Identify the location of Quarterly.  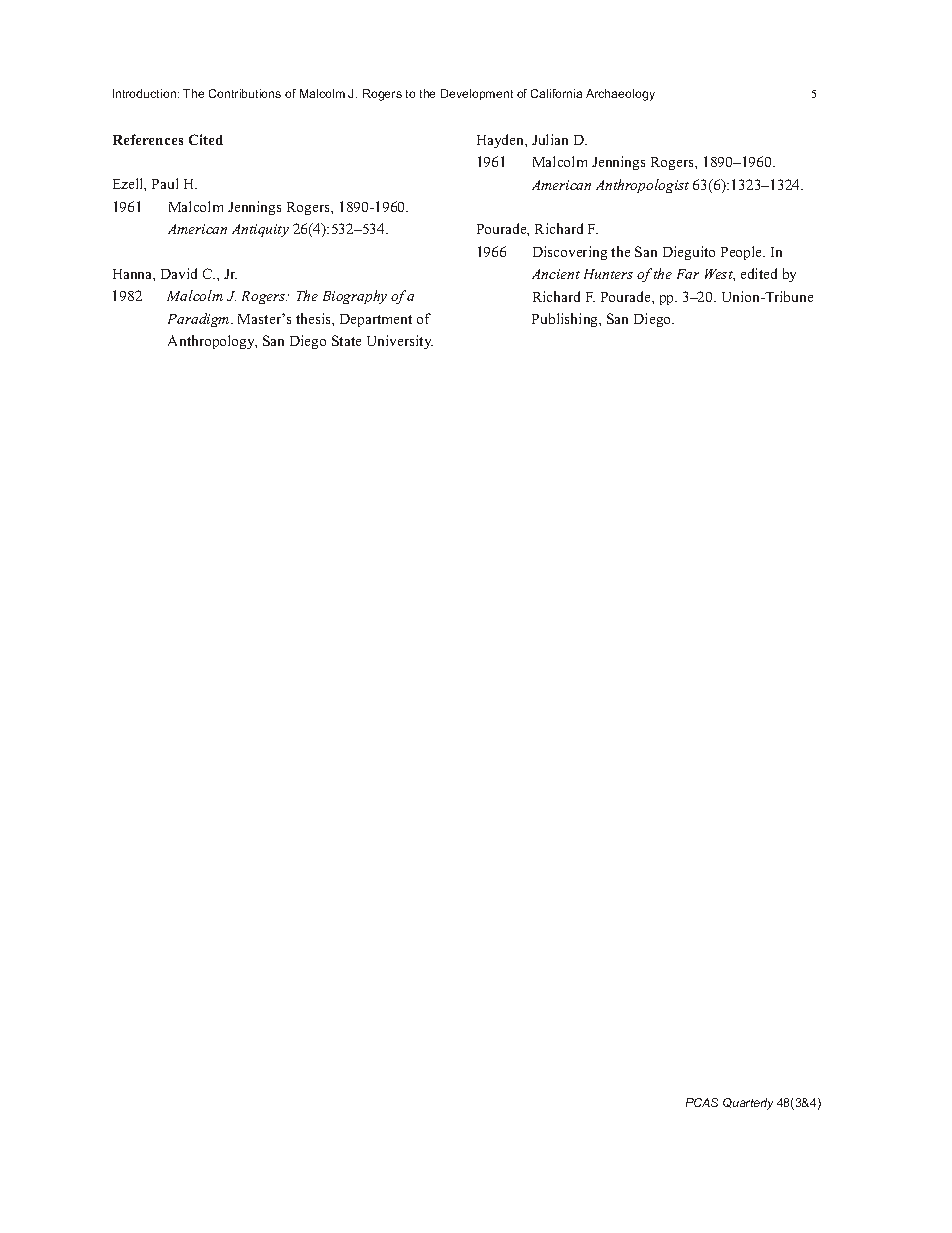
(748, 1104).
